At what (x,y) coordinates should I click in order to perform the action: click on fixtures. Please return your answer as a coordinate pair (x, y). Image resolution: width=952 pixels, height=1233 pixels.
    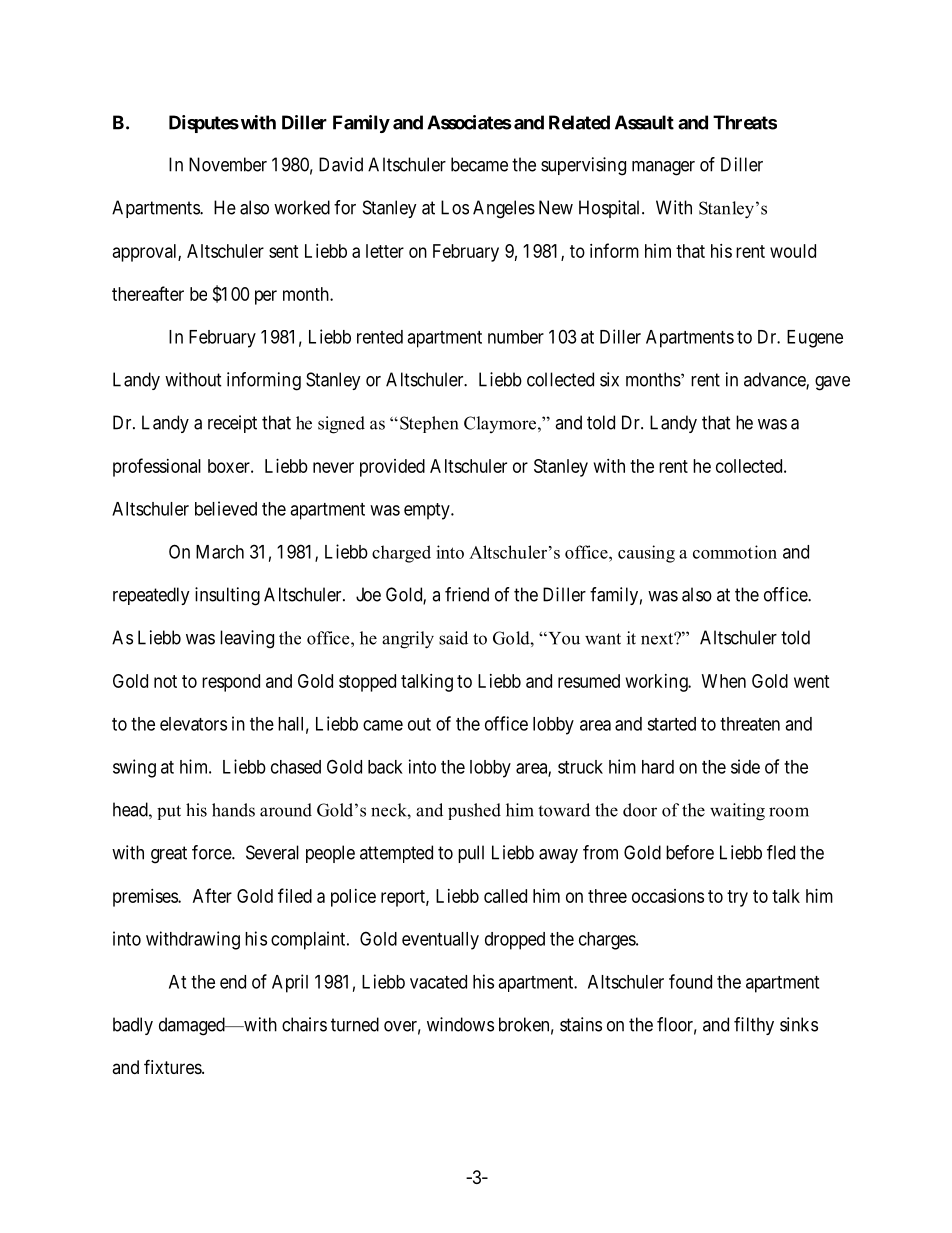
    Looking at the image, I should click on (173, 1066).
